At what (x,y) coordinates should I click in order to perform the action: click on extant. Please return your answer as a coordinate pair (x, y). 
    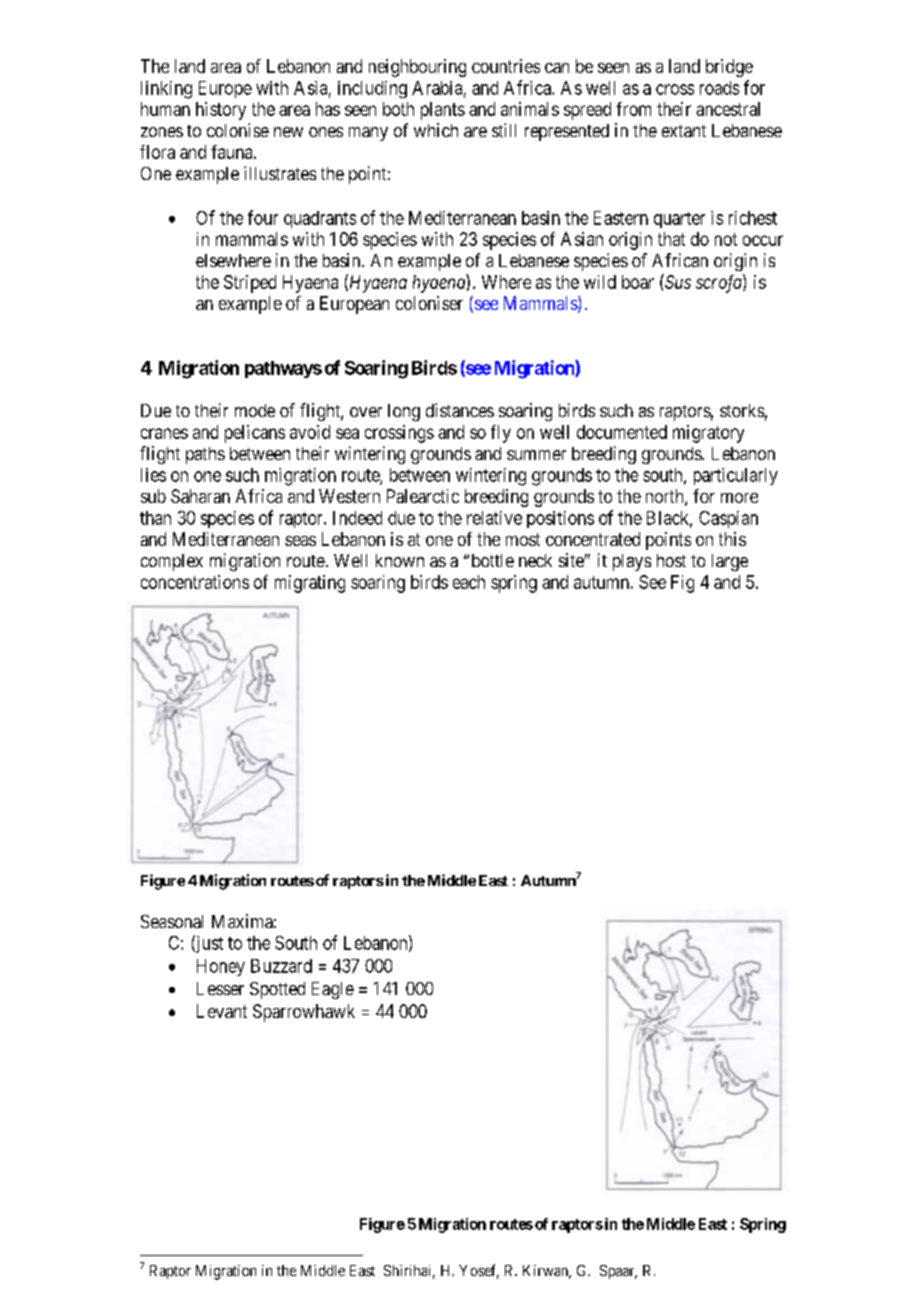
    Looking at the image, I should click on (684, 131).
